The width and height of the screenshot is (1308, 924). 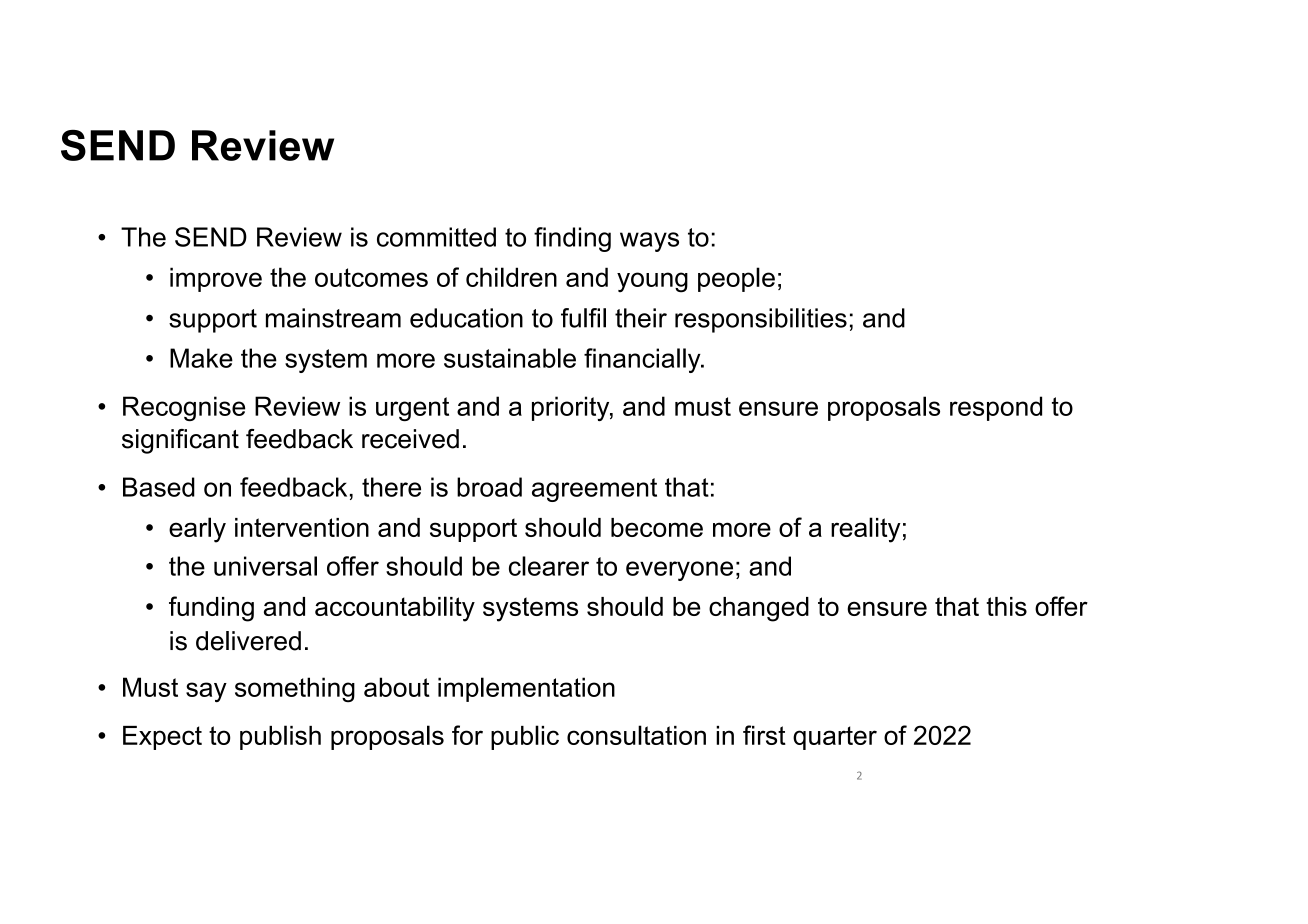 What do you see at coordinates (643, 360) in the screenshot?
I see `financially` at bounding box center [643, 360].
